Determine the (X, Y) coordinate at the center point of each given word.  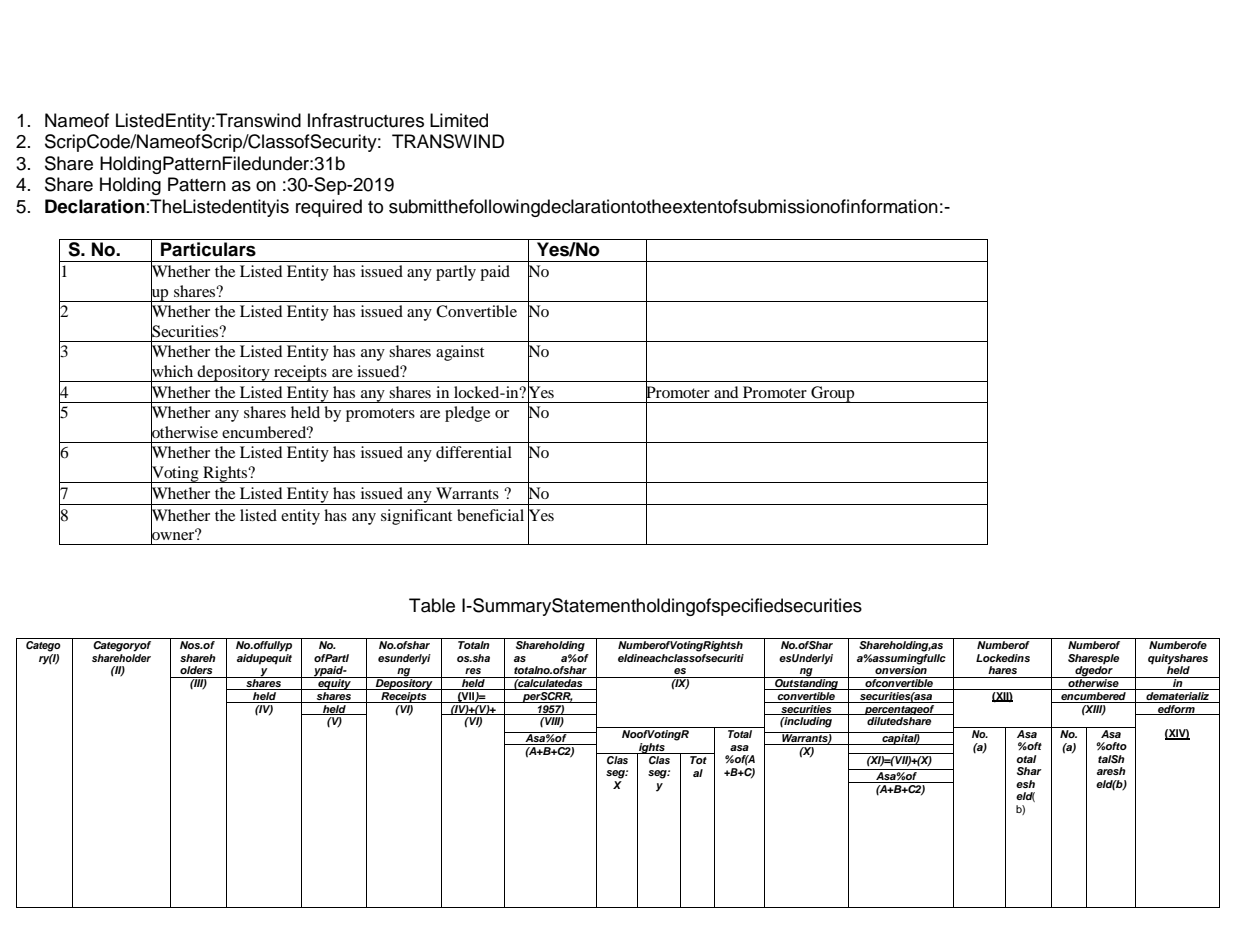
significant (416, 517)
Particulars (208, 249)
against (460, 353)
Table (432, 605)
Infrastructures (366, 120)
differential (474, 452)
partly (456, 273)
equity (334, 683)
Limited (459, 120)
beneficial (490, 515)
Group (833, 394)
